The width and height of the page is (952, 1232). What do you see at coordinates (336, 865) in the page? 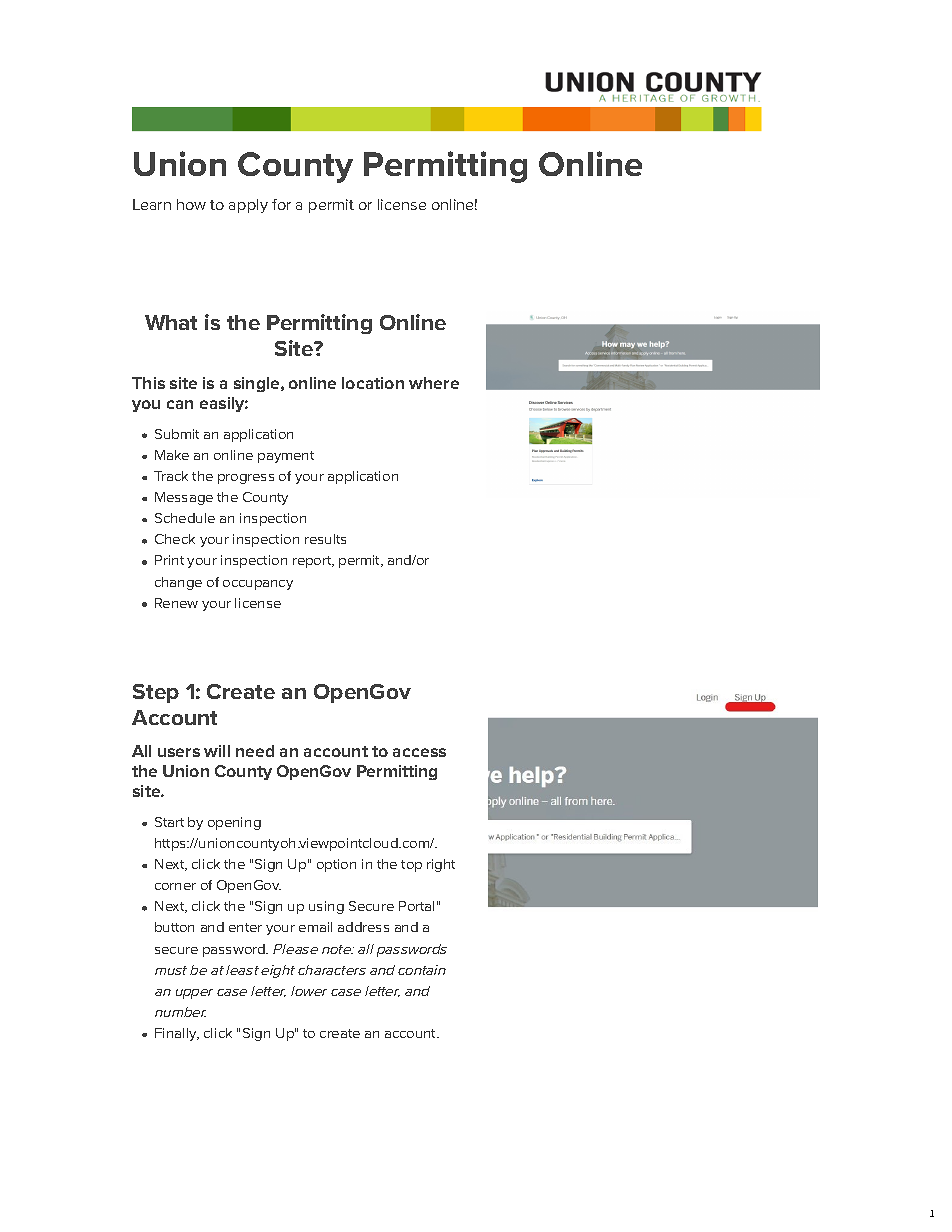
I see `option` at bounding box center [336, 865].
